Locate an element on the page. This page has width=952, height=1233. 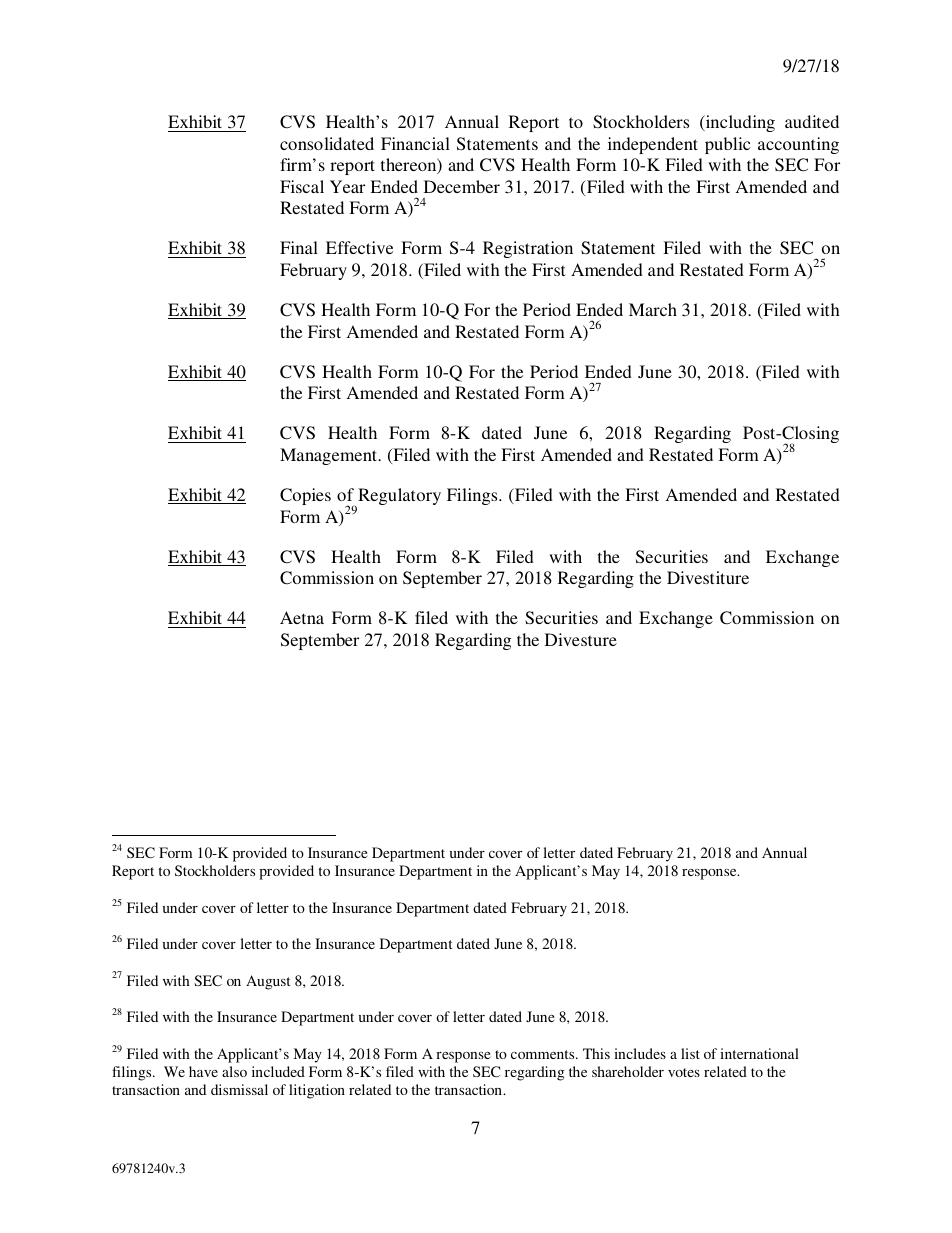
Regulatory is located at coordinates (398, 498).
